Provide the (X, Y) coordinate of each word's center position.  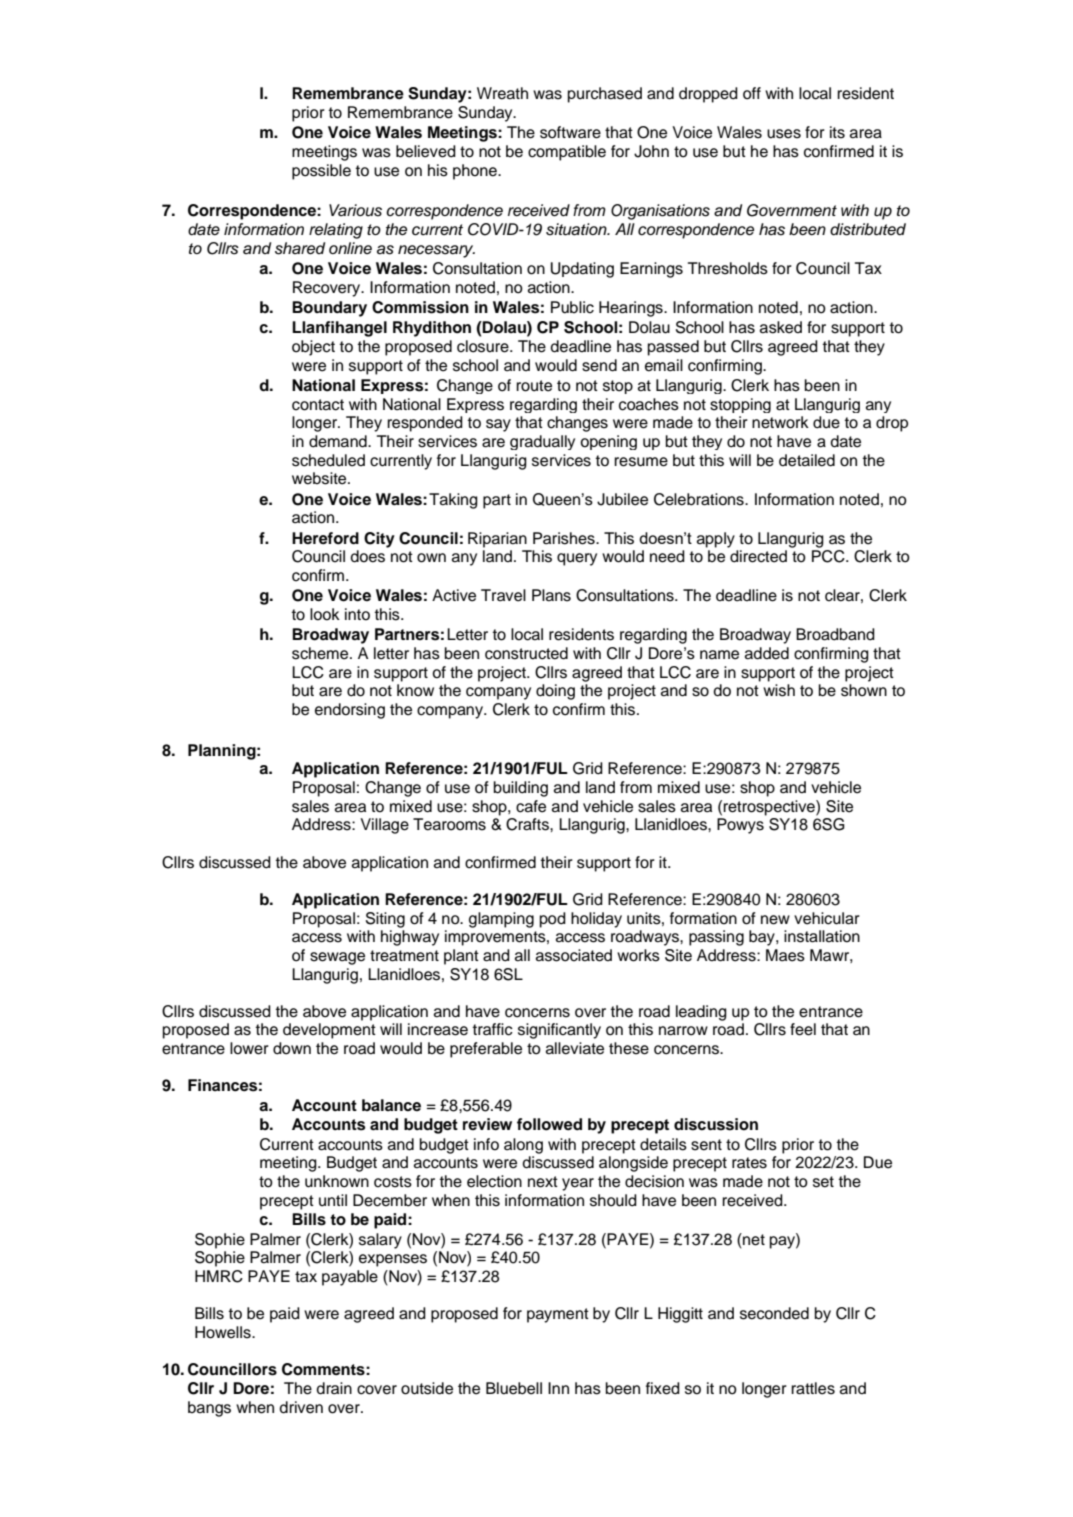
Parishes (565, 538)
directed (758, 556)
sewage (337, 958)
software (570, 132)
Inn (558, 1388)
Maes (785, 955)
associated (574, 955)
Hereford (325, 538)
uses (784, 134)
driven (301, 1407)
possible (321, 172)
